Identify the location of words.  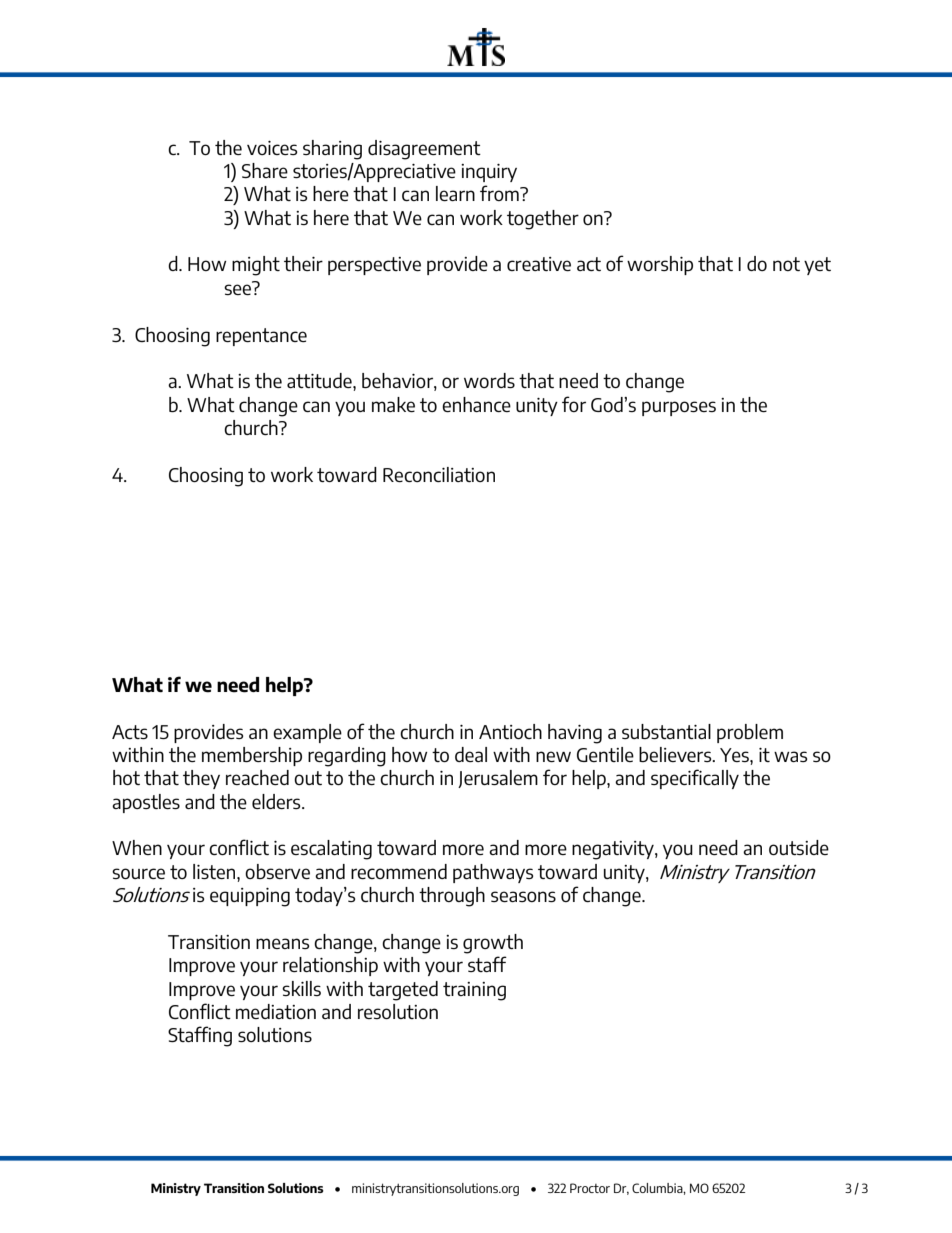
(489, 380).
